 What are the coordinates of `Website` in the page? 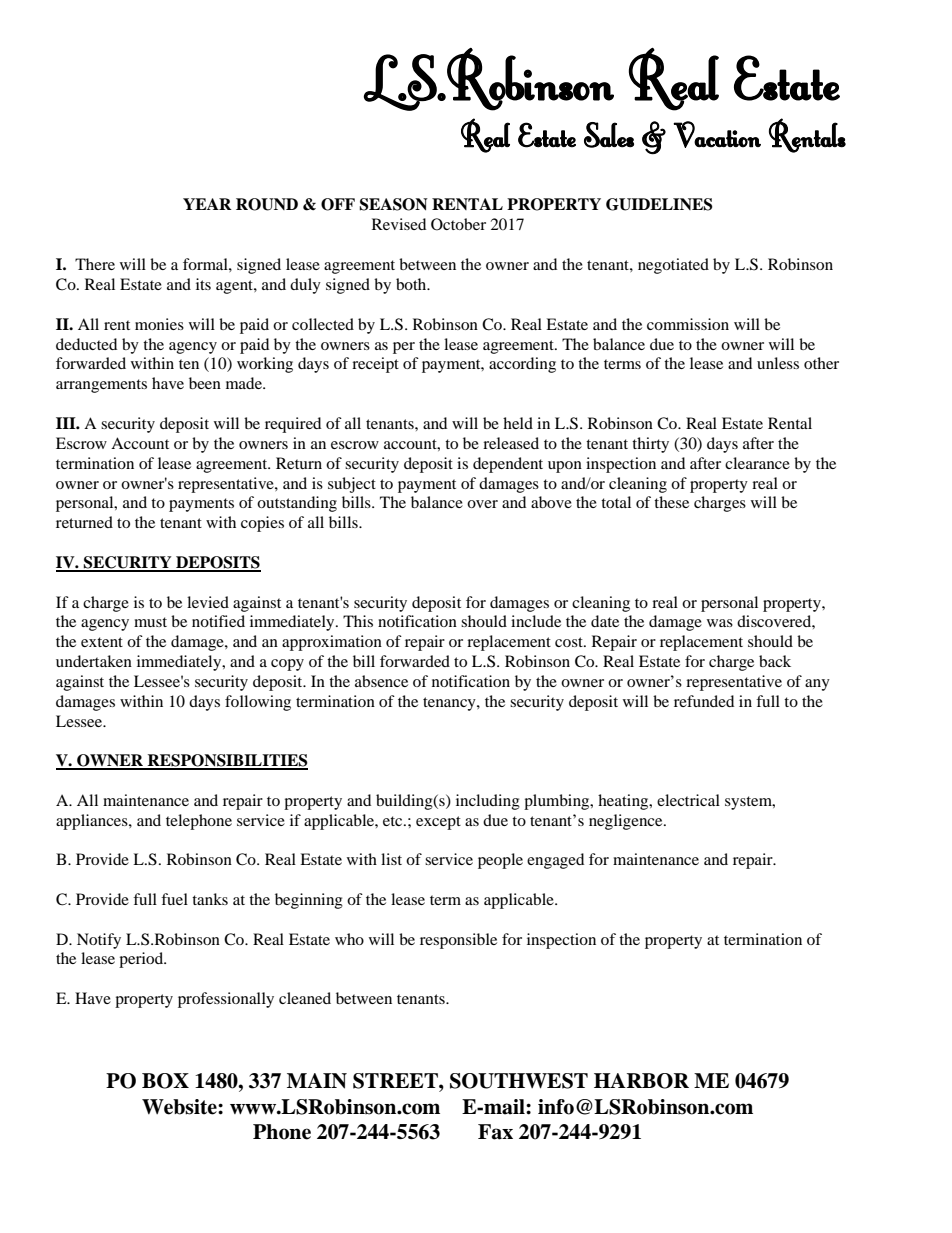 It's located at (180, 1107).
